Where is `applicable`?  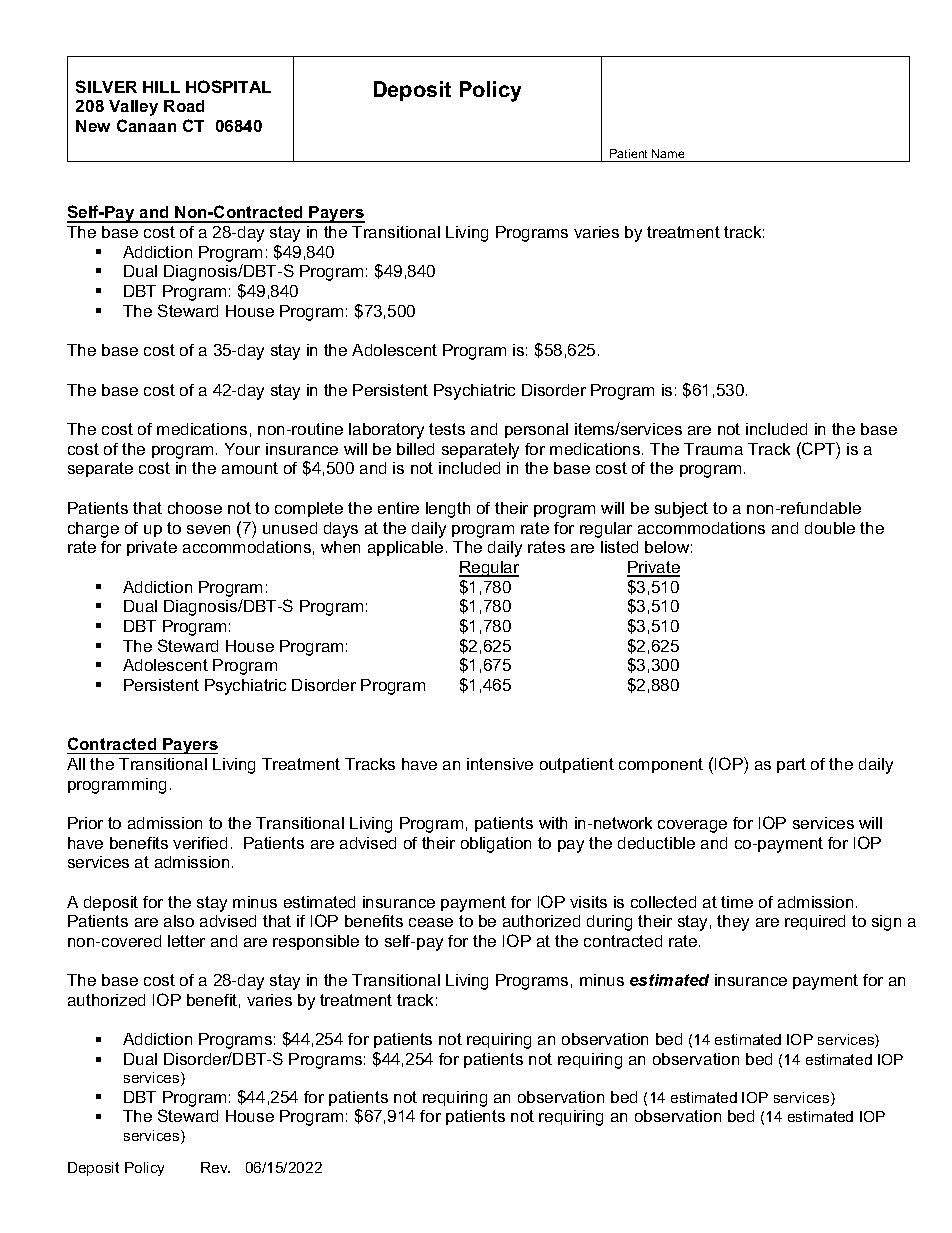
applicable is located at coordinates (405, 548).
